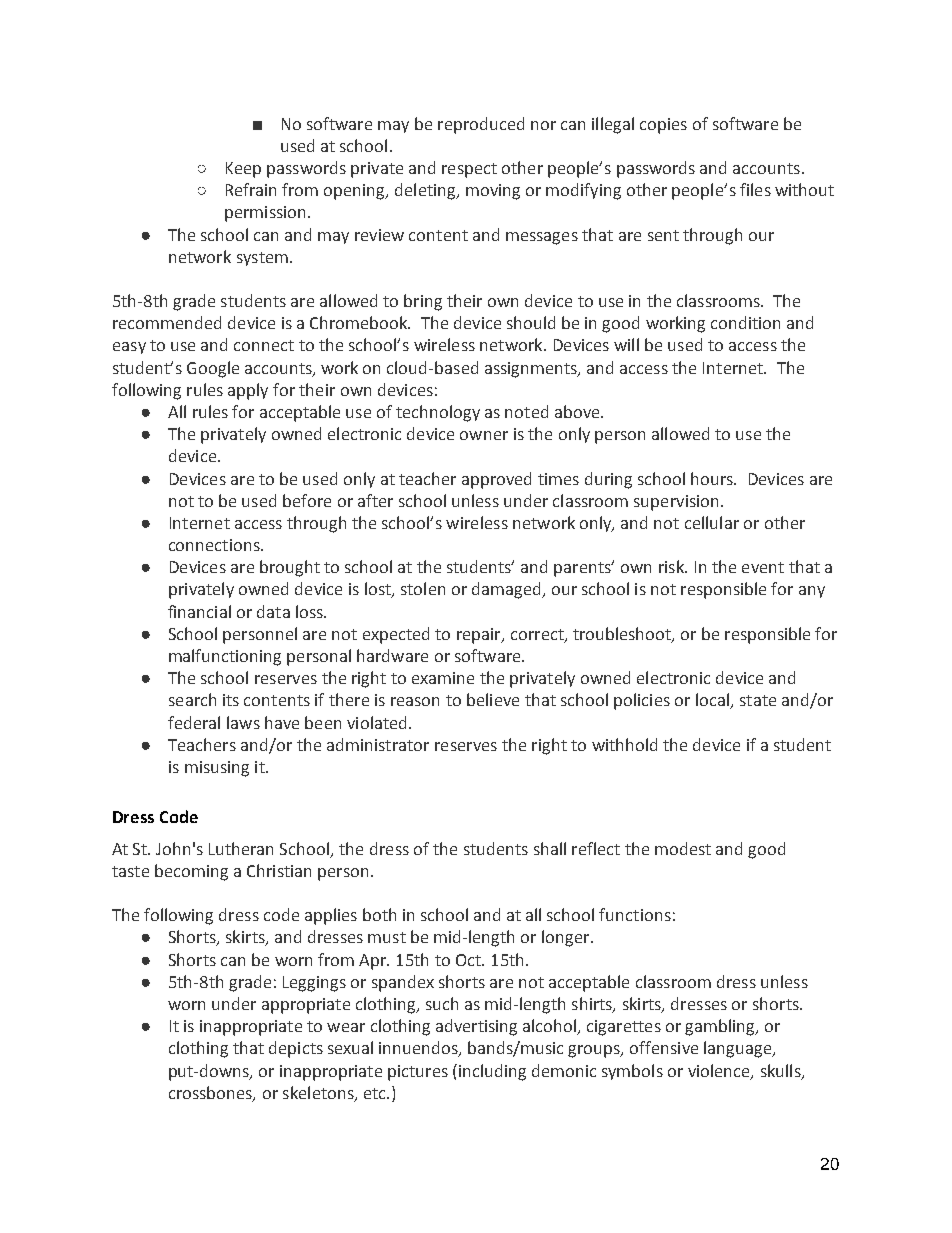  Describe the element at coordinates (296, 1049) in the screenshot. I see `depicts` at that location.
